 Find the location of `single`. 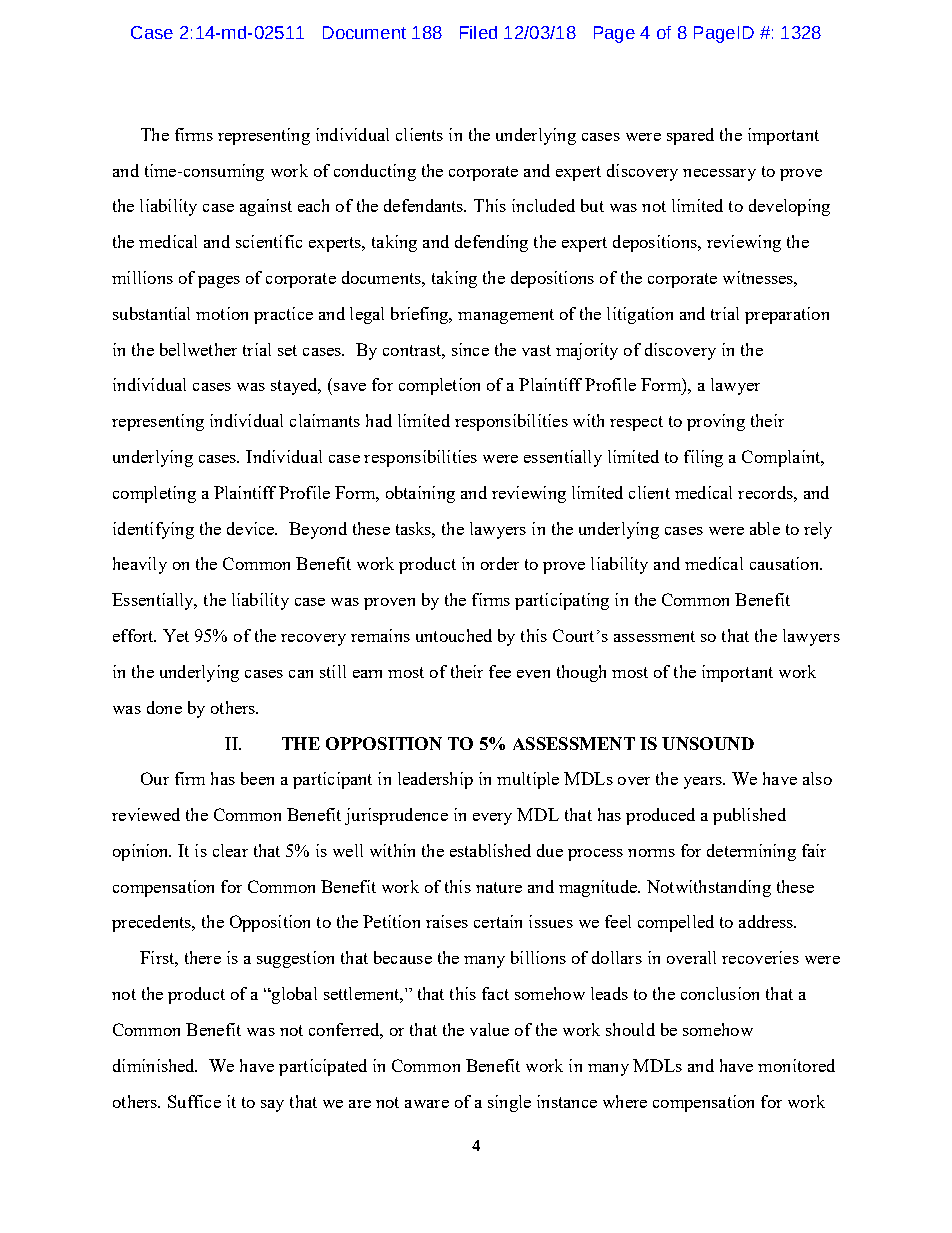

single is located at coordinates (509, 1103).
